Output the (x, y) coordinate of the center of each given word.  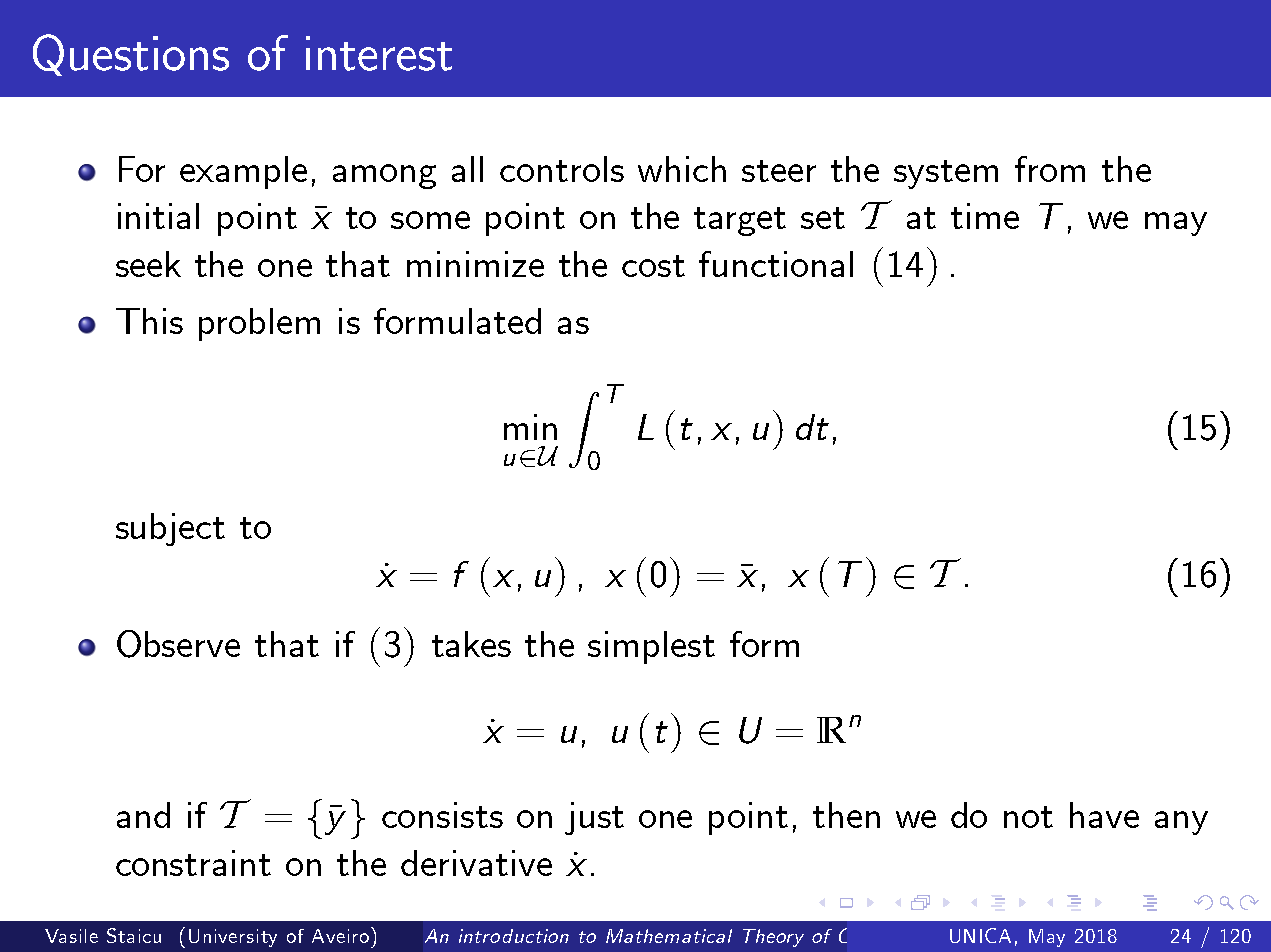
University (233, 938)
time (985, 216)
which (682, 169)
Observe (178, 644)
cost (653, 266)
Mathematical (669, 936)
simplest (651, 647)
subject (170, 529)
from (1050, 169)
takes (471, 644)
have (1104, 815)
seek (148, 264)
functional (776, 264)
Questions (131, 55)
